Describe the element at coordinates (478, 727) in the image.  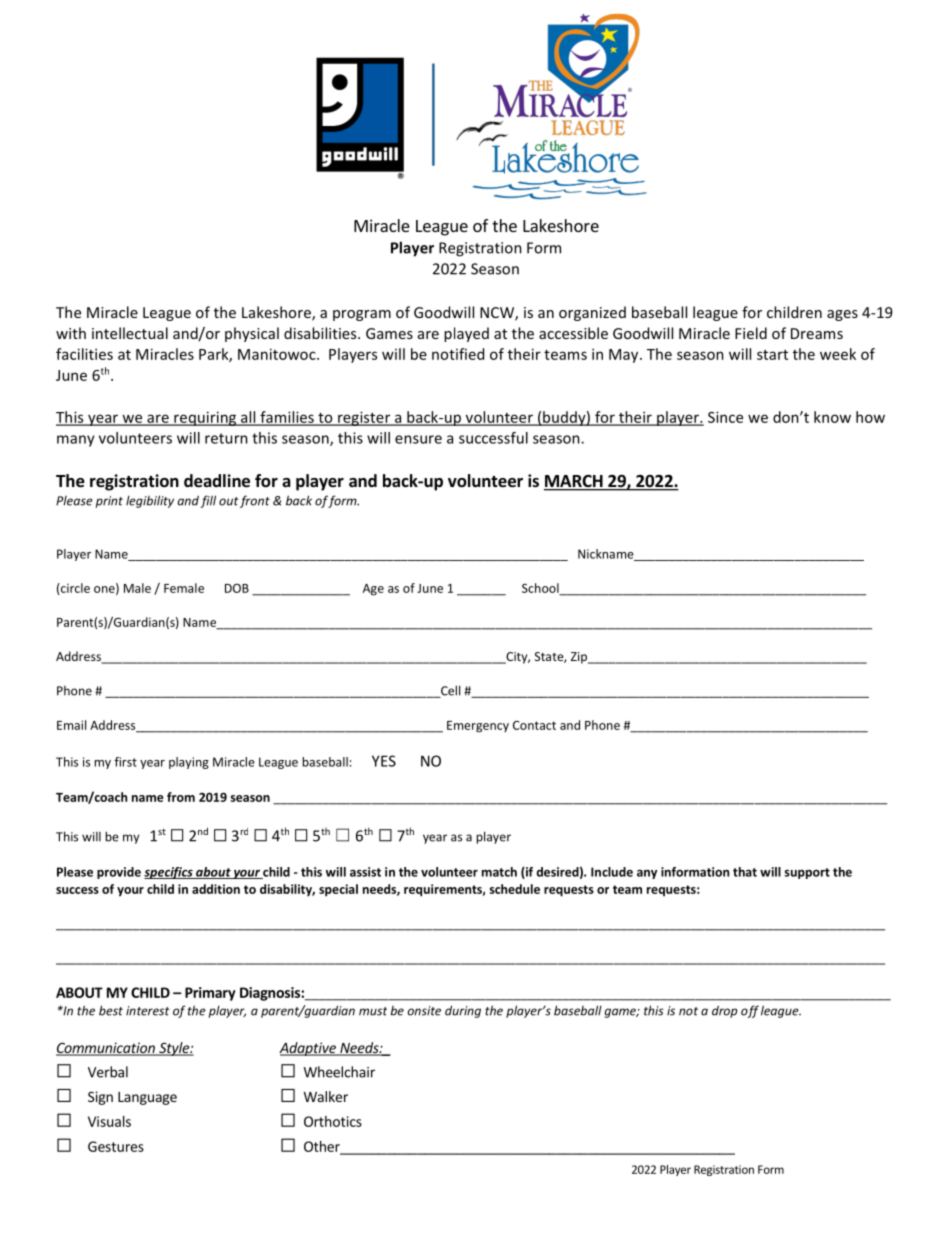
I see `Emergency` at that location.
